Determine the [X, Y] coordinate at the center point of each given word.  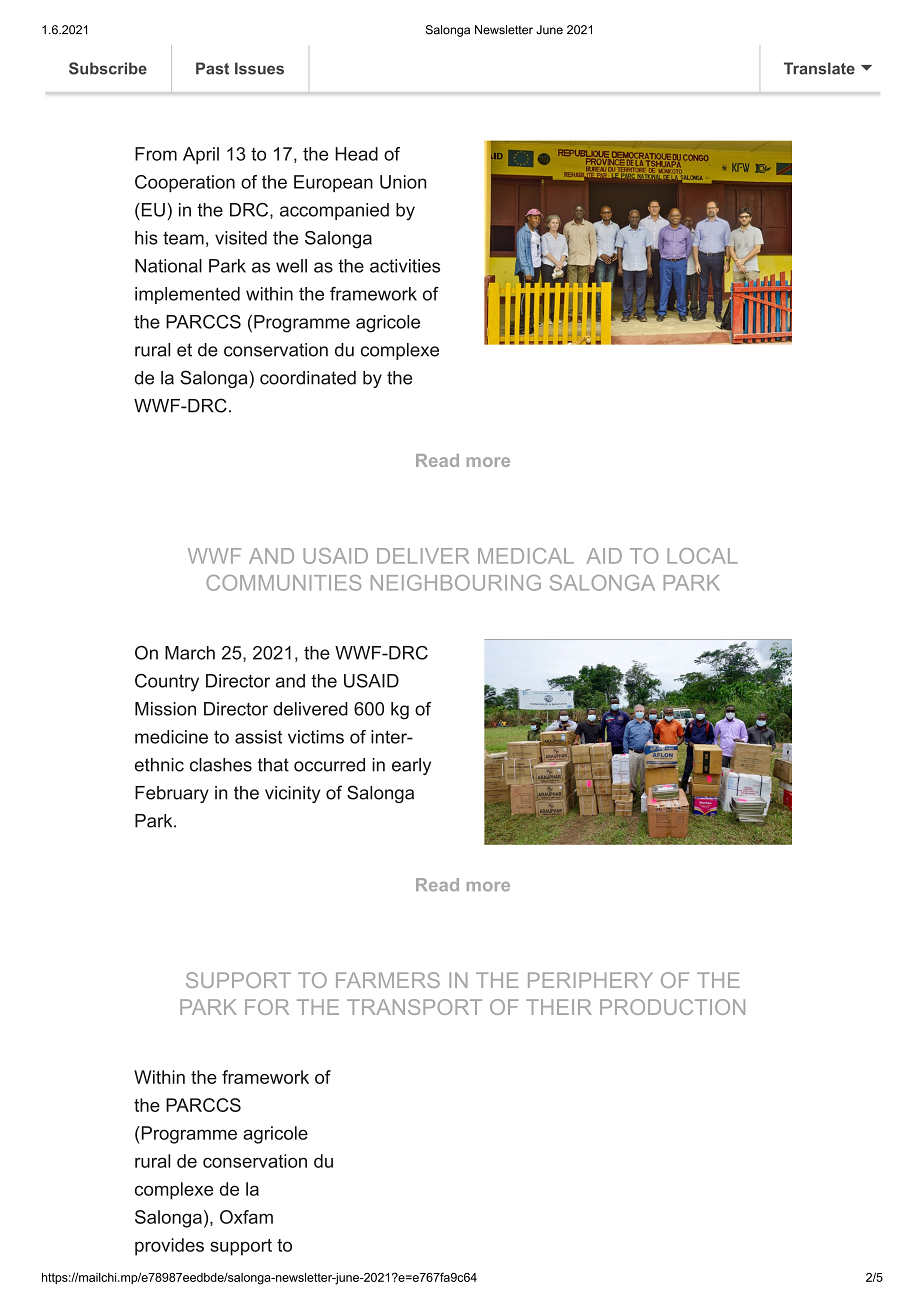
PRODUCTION [672, 1007]
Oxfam [246, 1217]
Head [356, 154]
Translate [819, 68]
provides [169, 1247]
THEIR [559, 1007]
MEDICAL [526, 556]
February [172, 794]
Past [212, 68]
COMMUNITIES [283, 583]
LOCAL [702, 556]
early [411, 766]
